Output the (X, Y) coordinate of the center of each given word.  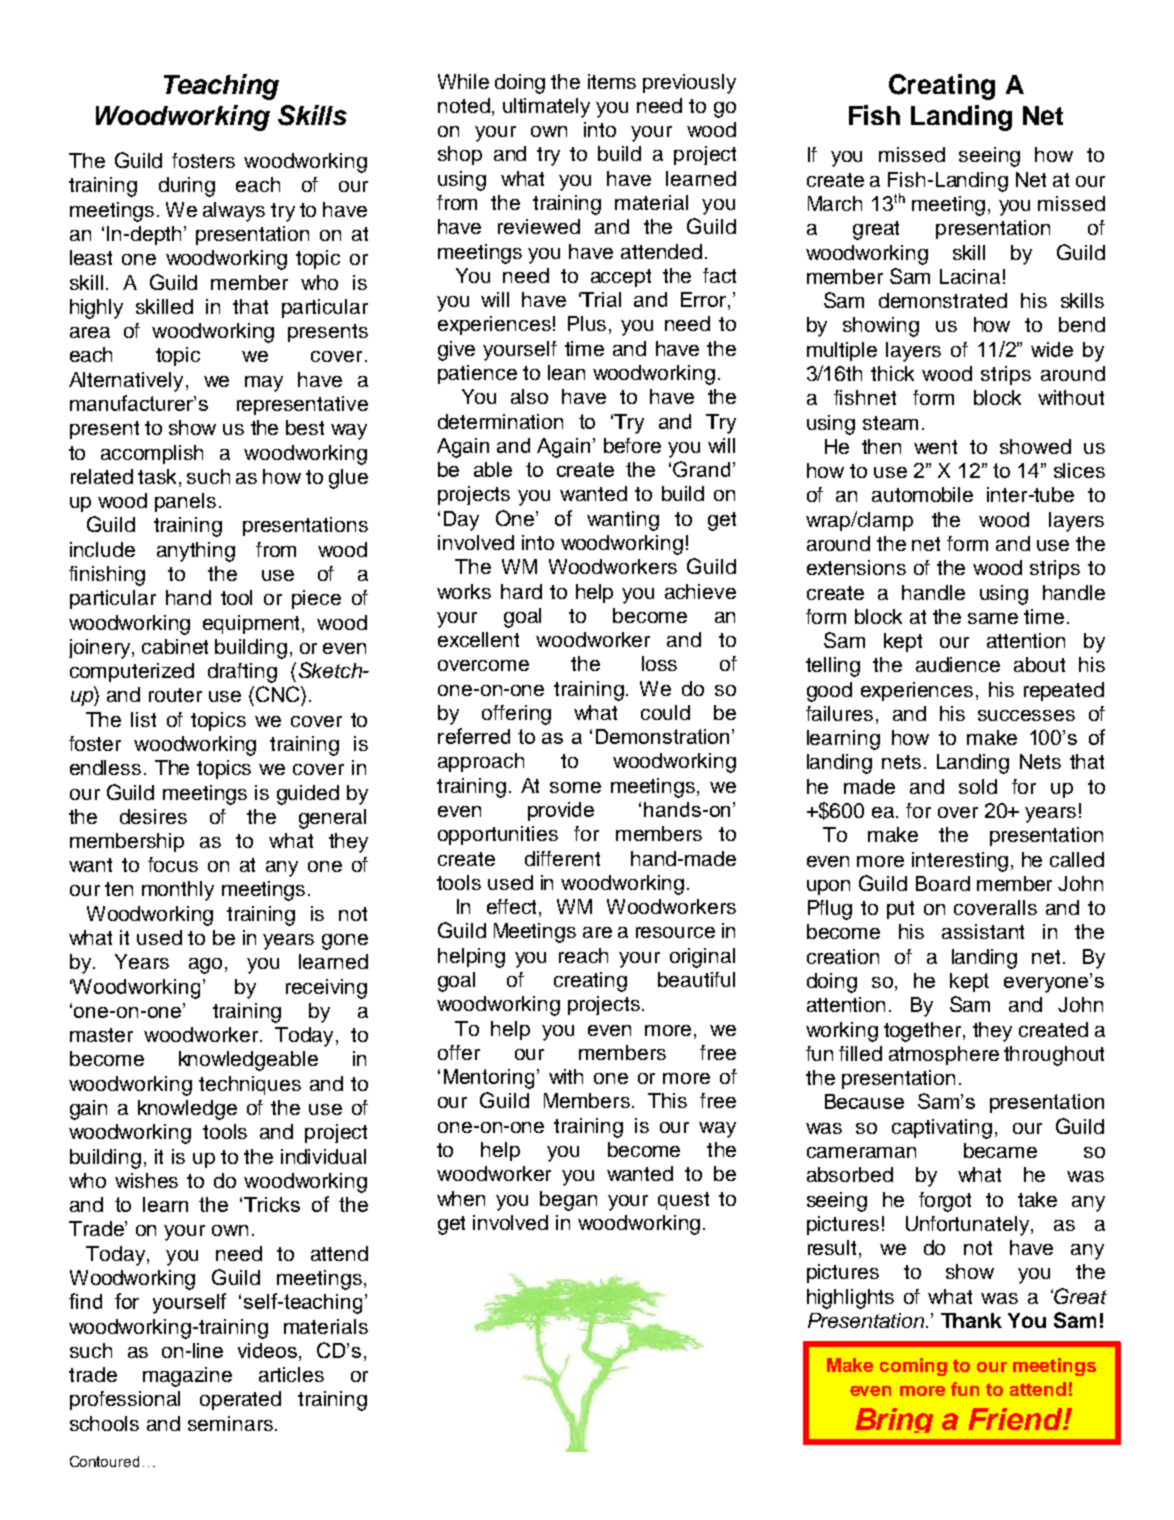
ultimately (546, 108)
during (187, 187)
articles (291, 1374)
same (993, 618)
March (835, 203)
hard (521, 591)
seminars (230, 1423)
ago (205, 966)
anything (196, 552)
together (924, 1032)
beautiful (696, 979)
